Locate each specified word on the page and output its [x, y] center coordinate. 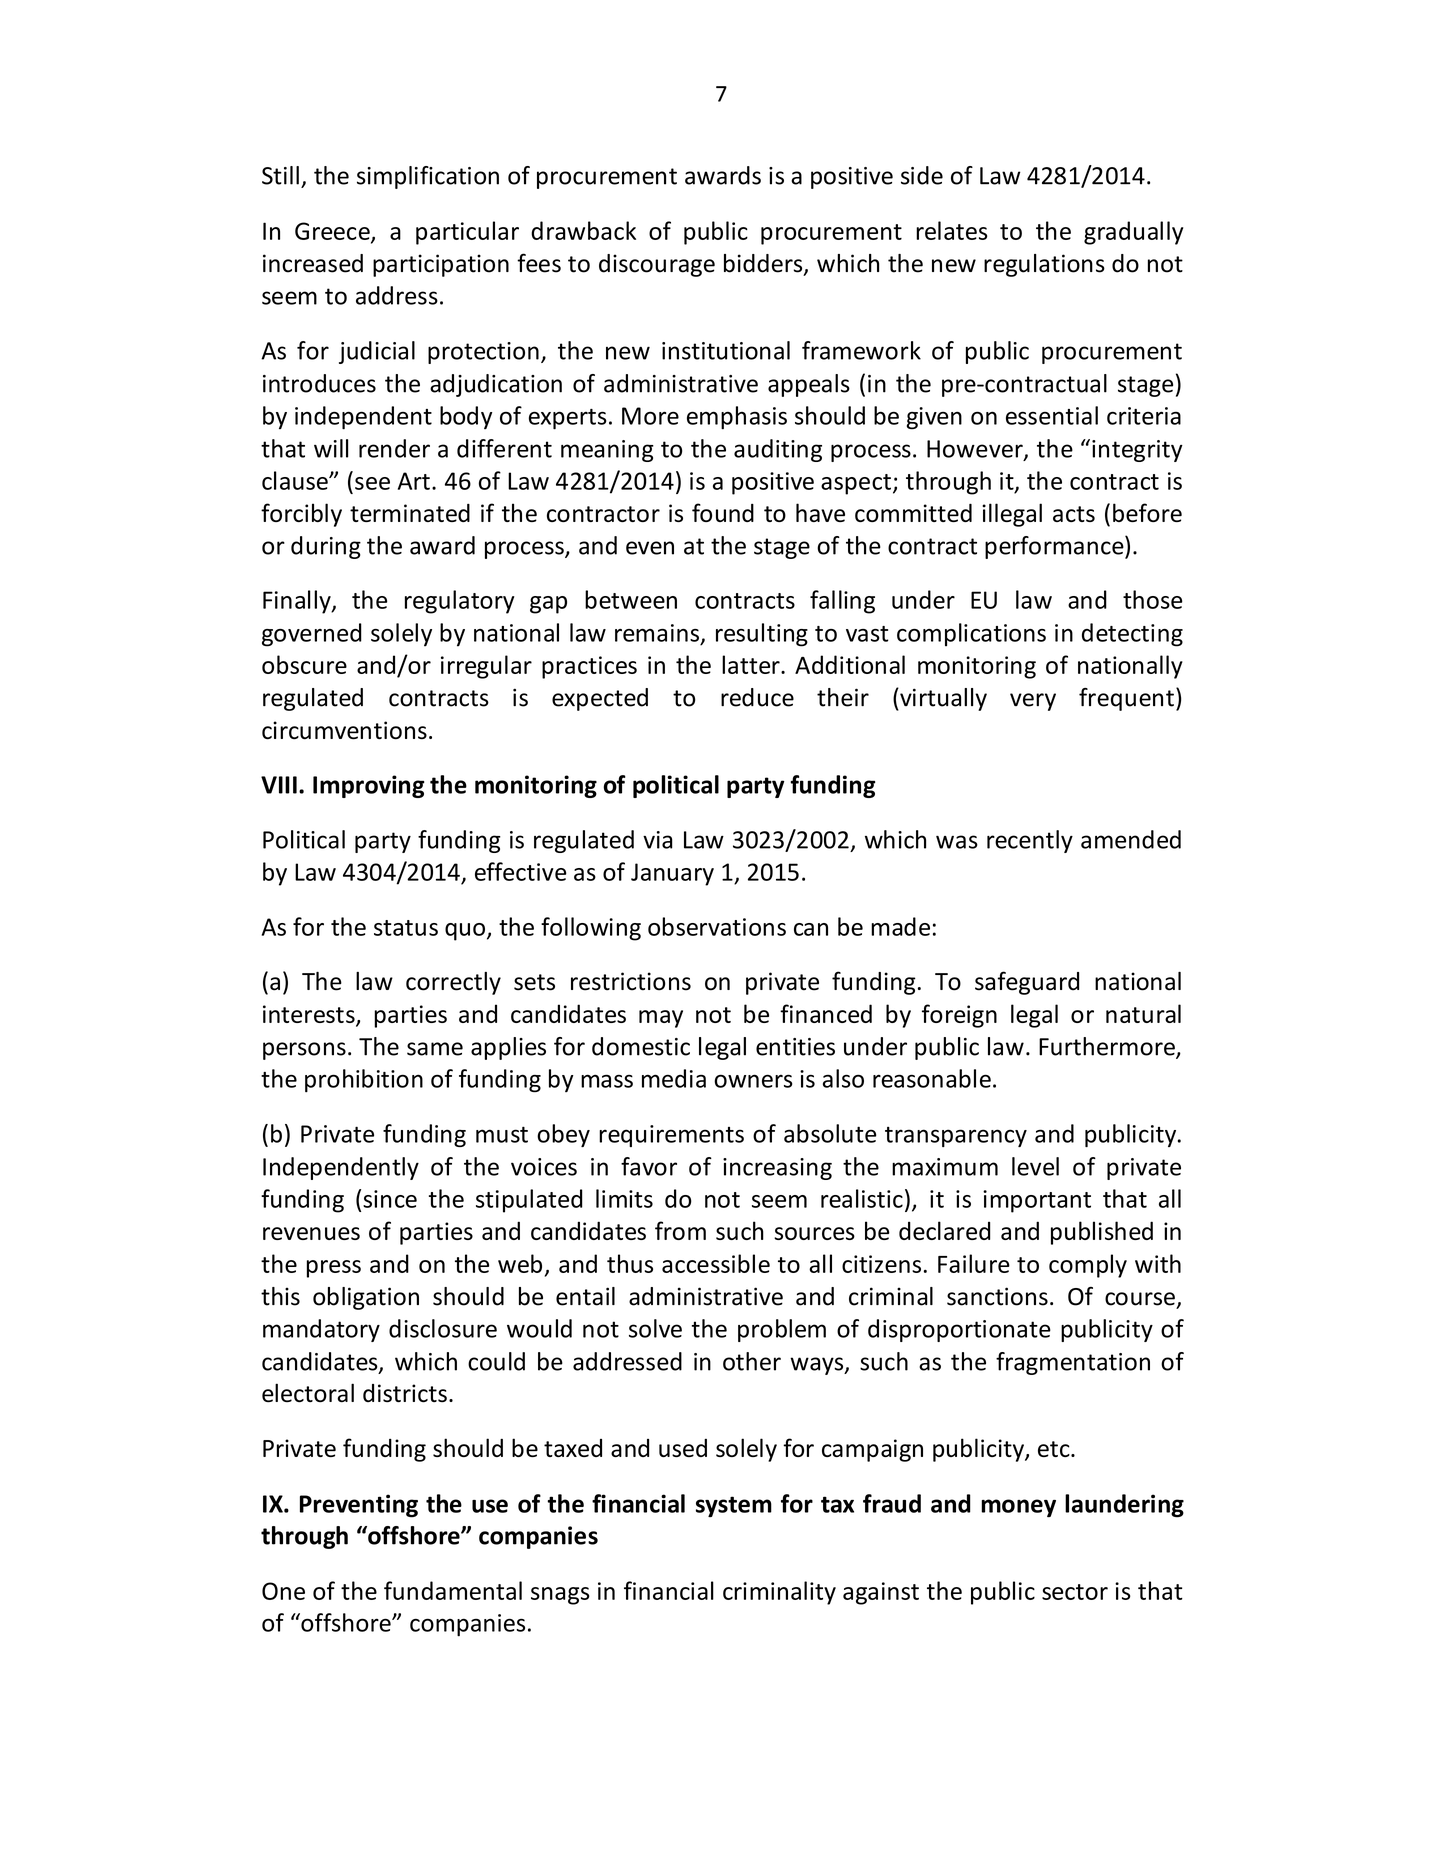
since [390, 1199]
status [406, 928]
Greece [333, 232]
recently [1030, 841]
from [680, 1230]
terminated [410, 513]
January [672, 874]
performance [1055, 547]
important [1037, 1201]
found [723, 512]
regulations [1044, 265]
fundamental [453, 1590]
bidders [764, 264]
